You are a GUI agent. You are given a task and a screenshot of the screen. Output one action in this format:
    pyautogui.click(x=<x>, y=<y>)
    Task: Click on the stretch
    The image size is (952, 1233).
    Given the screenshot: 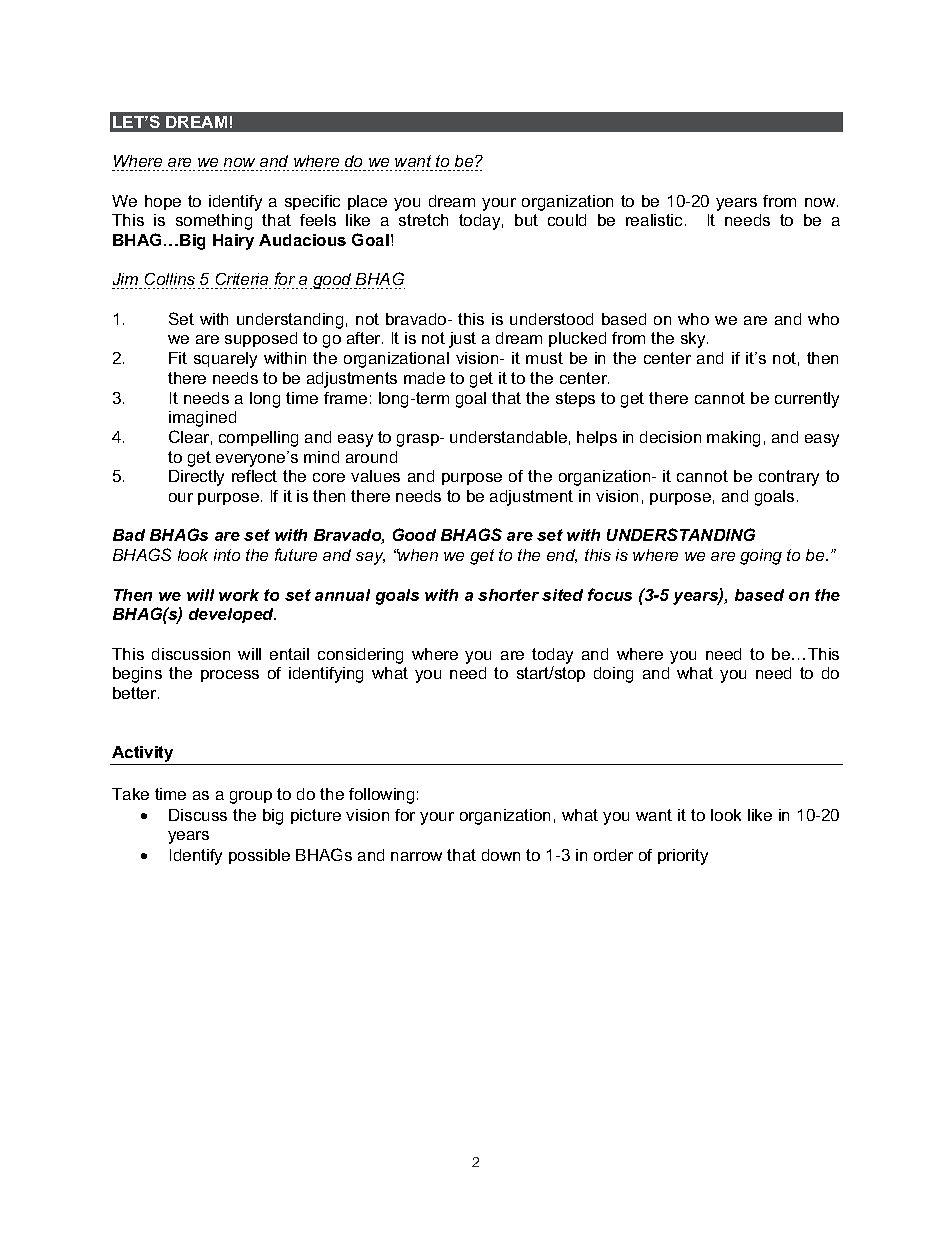 What is the action you would take?
    pyautogui.click(x=423, y=220)
